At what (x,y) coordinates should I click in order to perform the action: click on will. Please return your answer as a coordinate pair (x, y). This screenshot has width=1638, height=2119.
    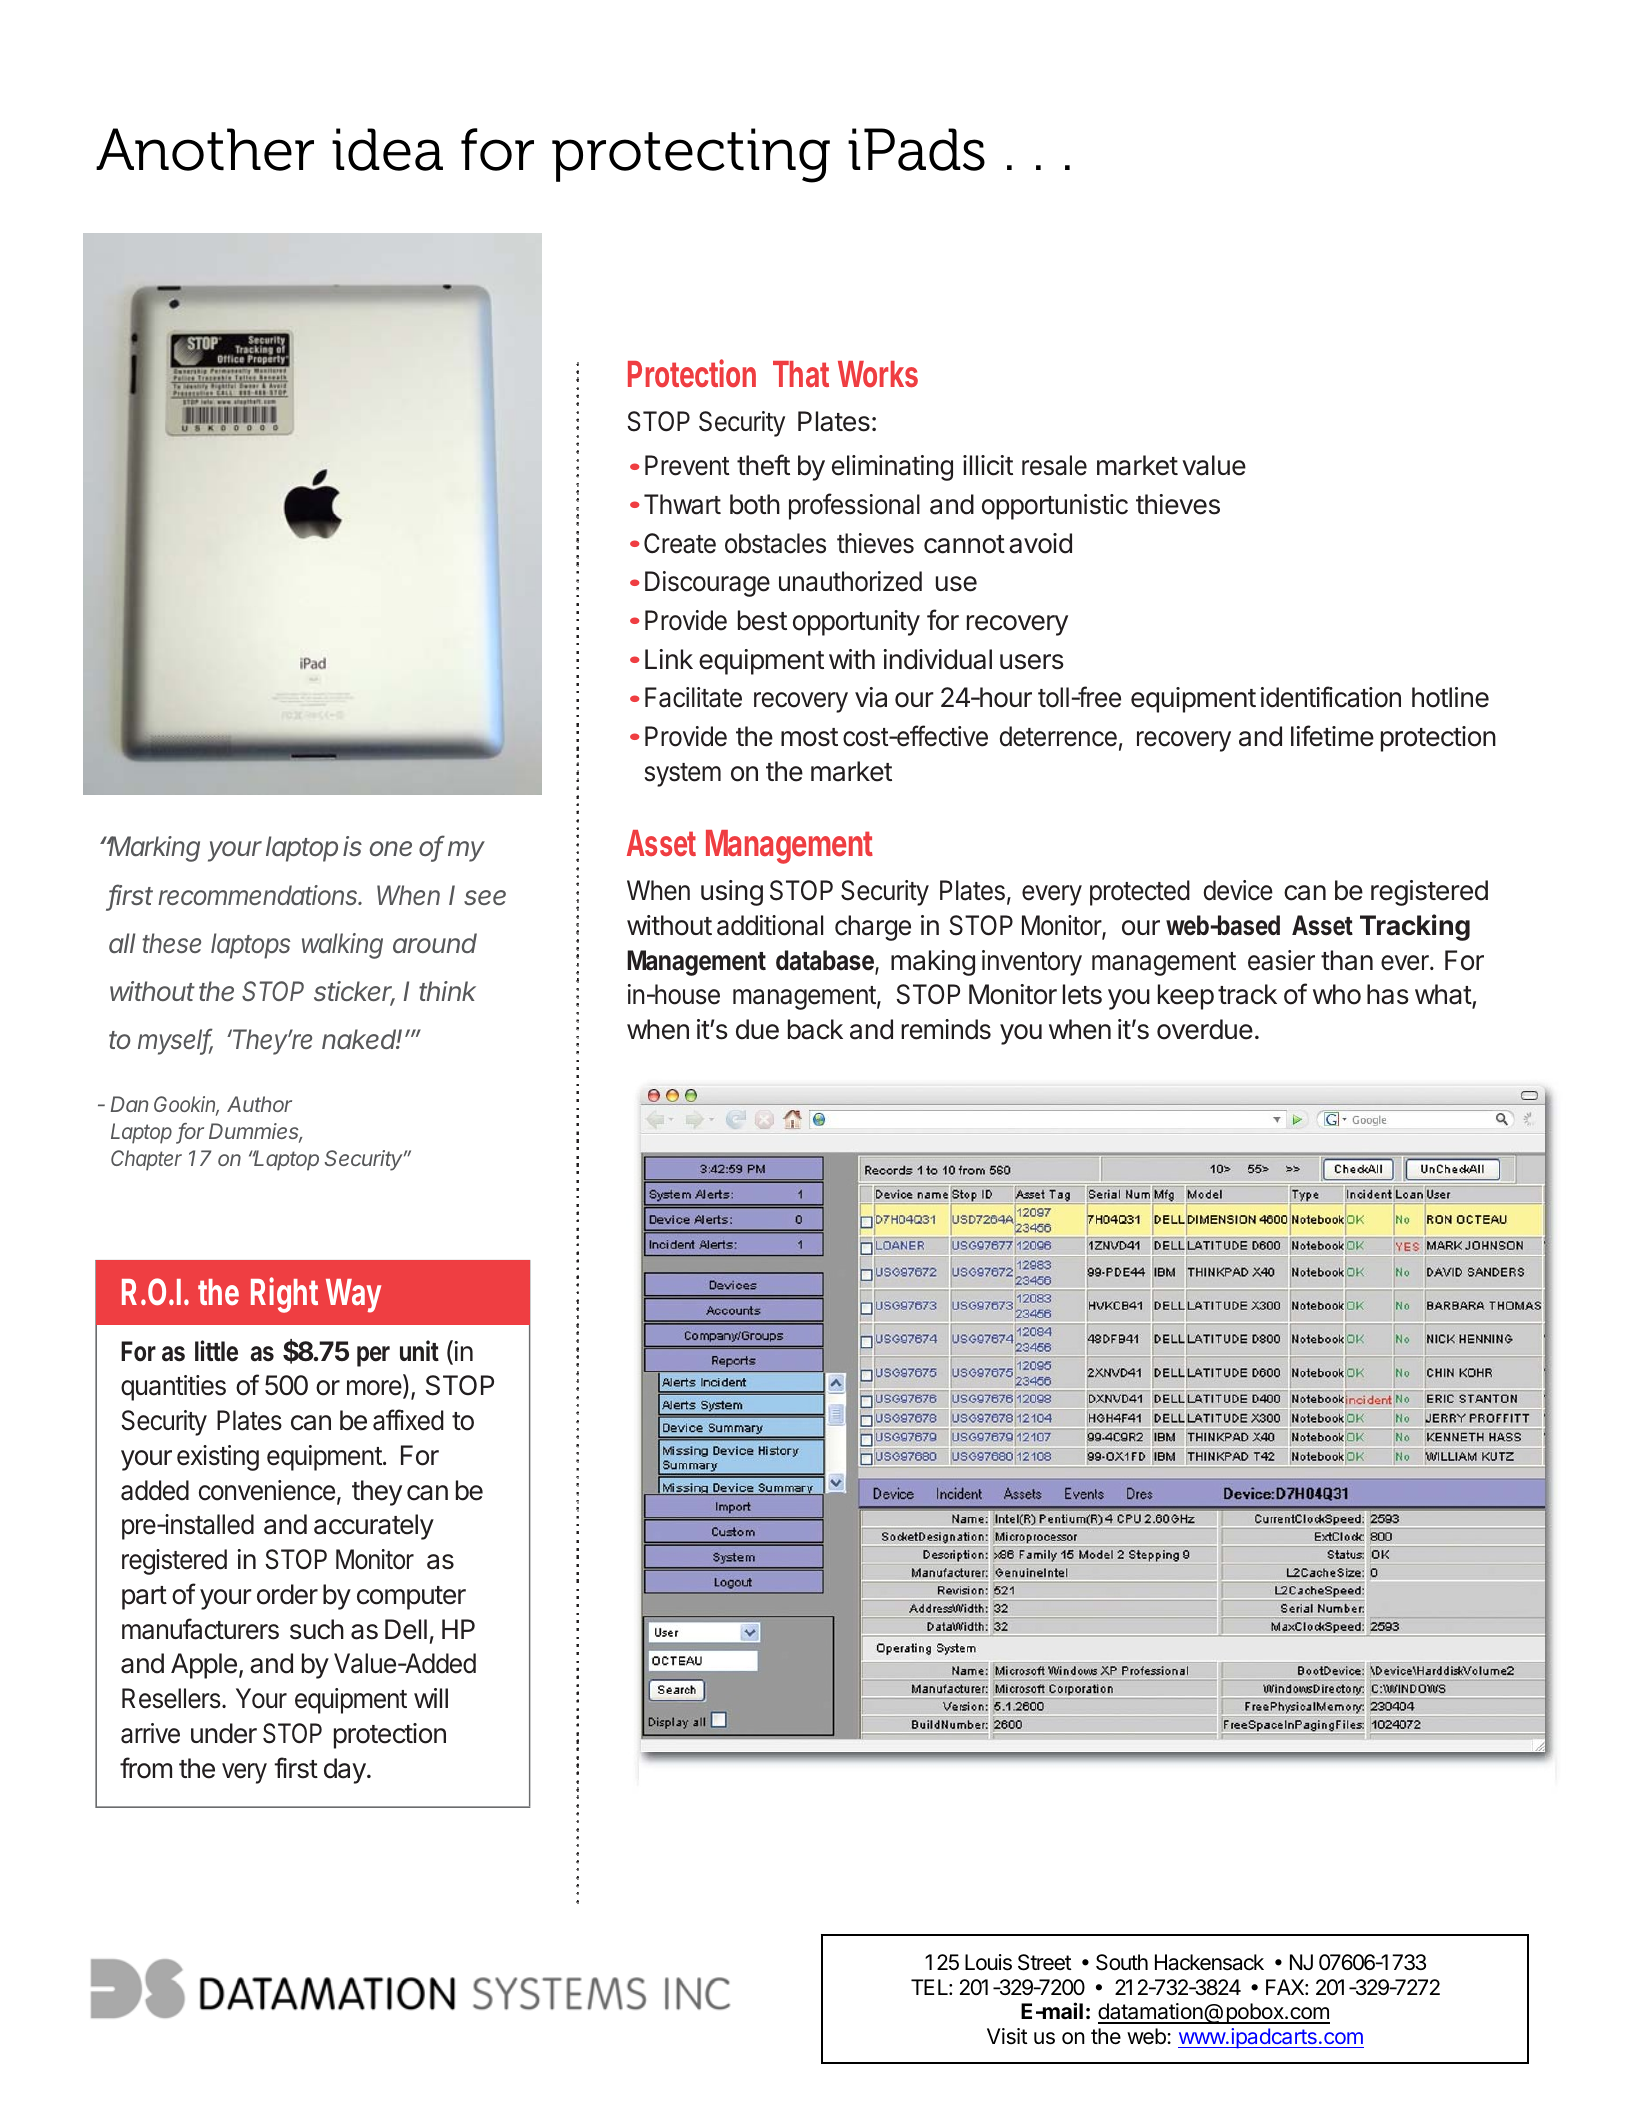
    Looking at the image, I should click on (431, 1698).
